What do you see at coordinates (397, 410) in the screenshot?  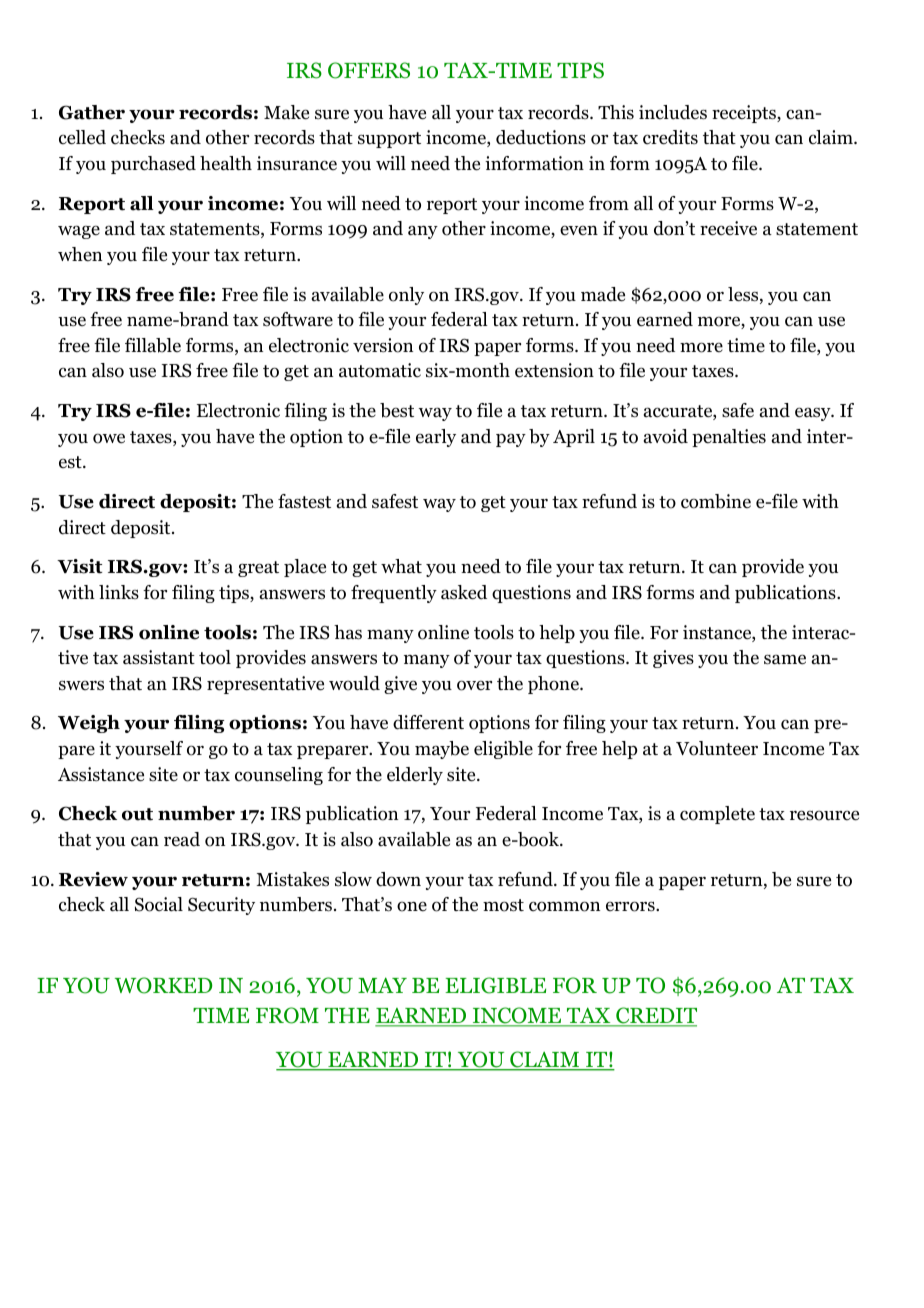 I see `best` at bounding box center [397, 410].
